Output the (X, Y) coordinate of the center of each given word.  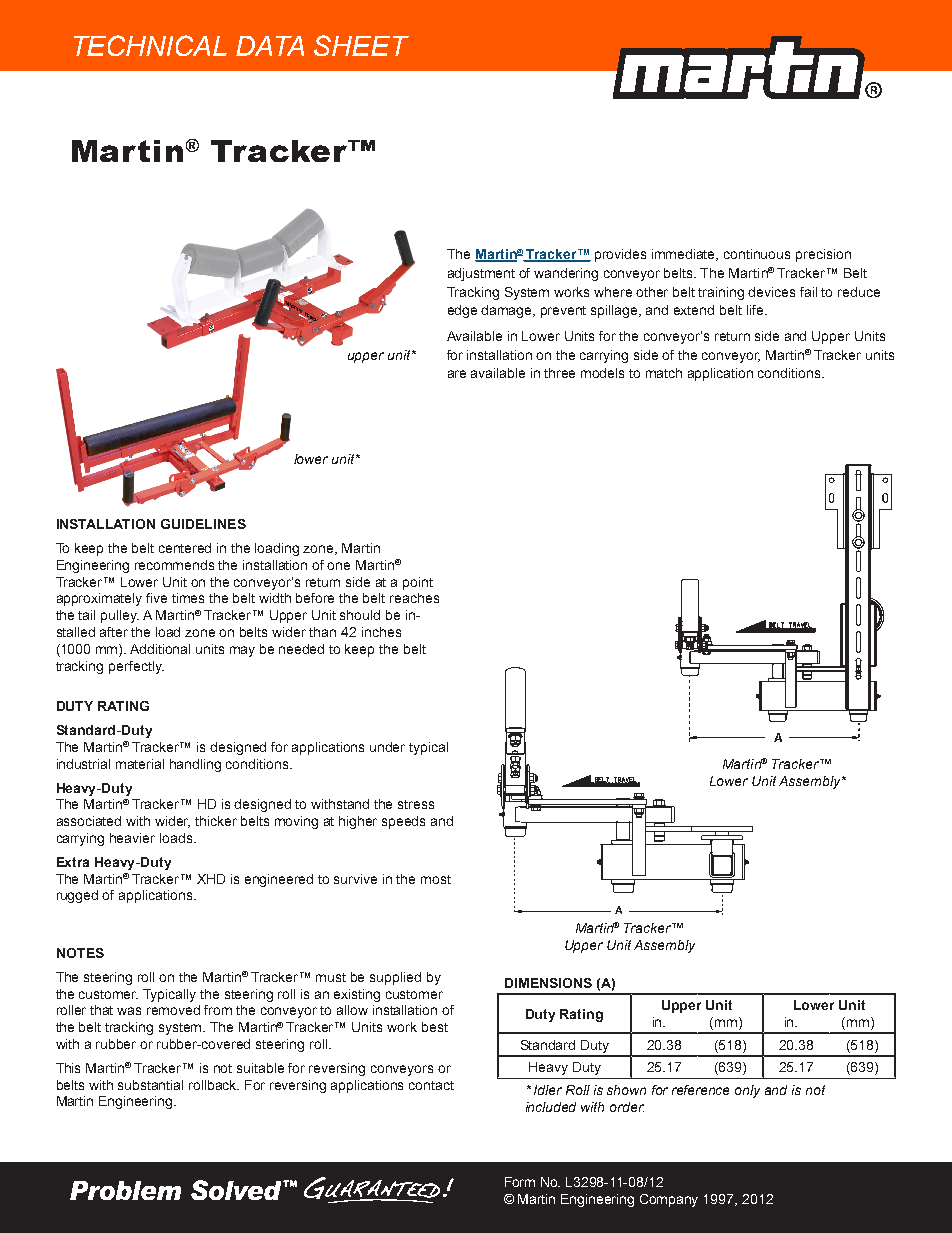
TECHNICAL (150, 45)
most (436, 879)
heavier (132, 838)
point (418, 583)
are (457, 374)
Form (520, 1182)
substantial (150, 1085)
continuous (757, 254)
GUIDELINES (203, 524)
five (156, 598)
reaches (414, 598)
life (756, 310)
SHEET (361, 45)
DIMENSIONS (548, 983)
